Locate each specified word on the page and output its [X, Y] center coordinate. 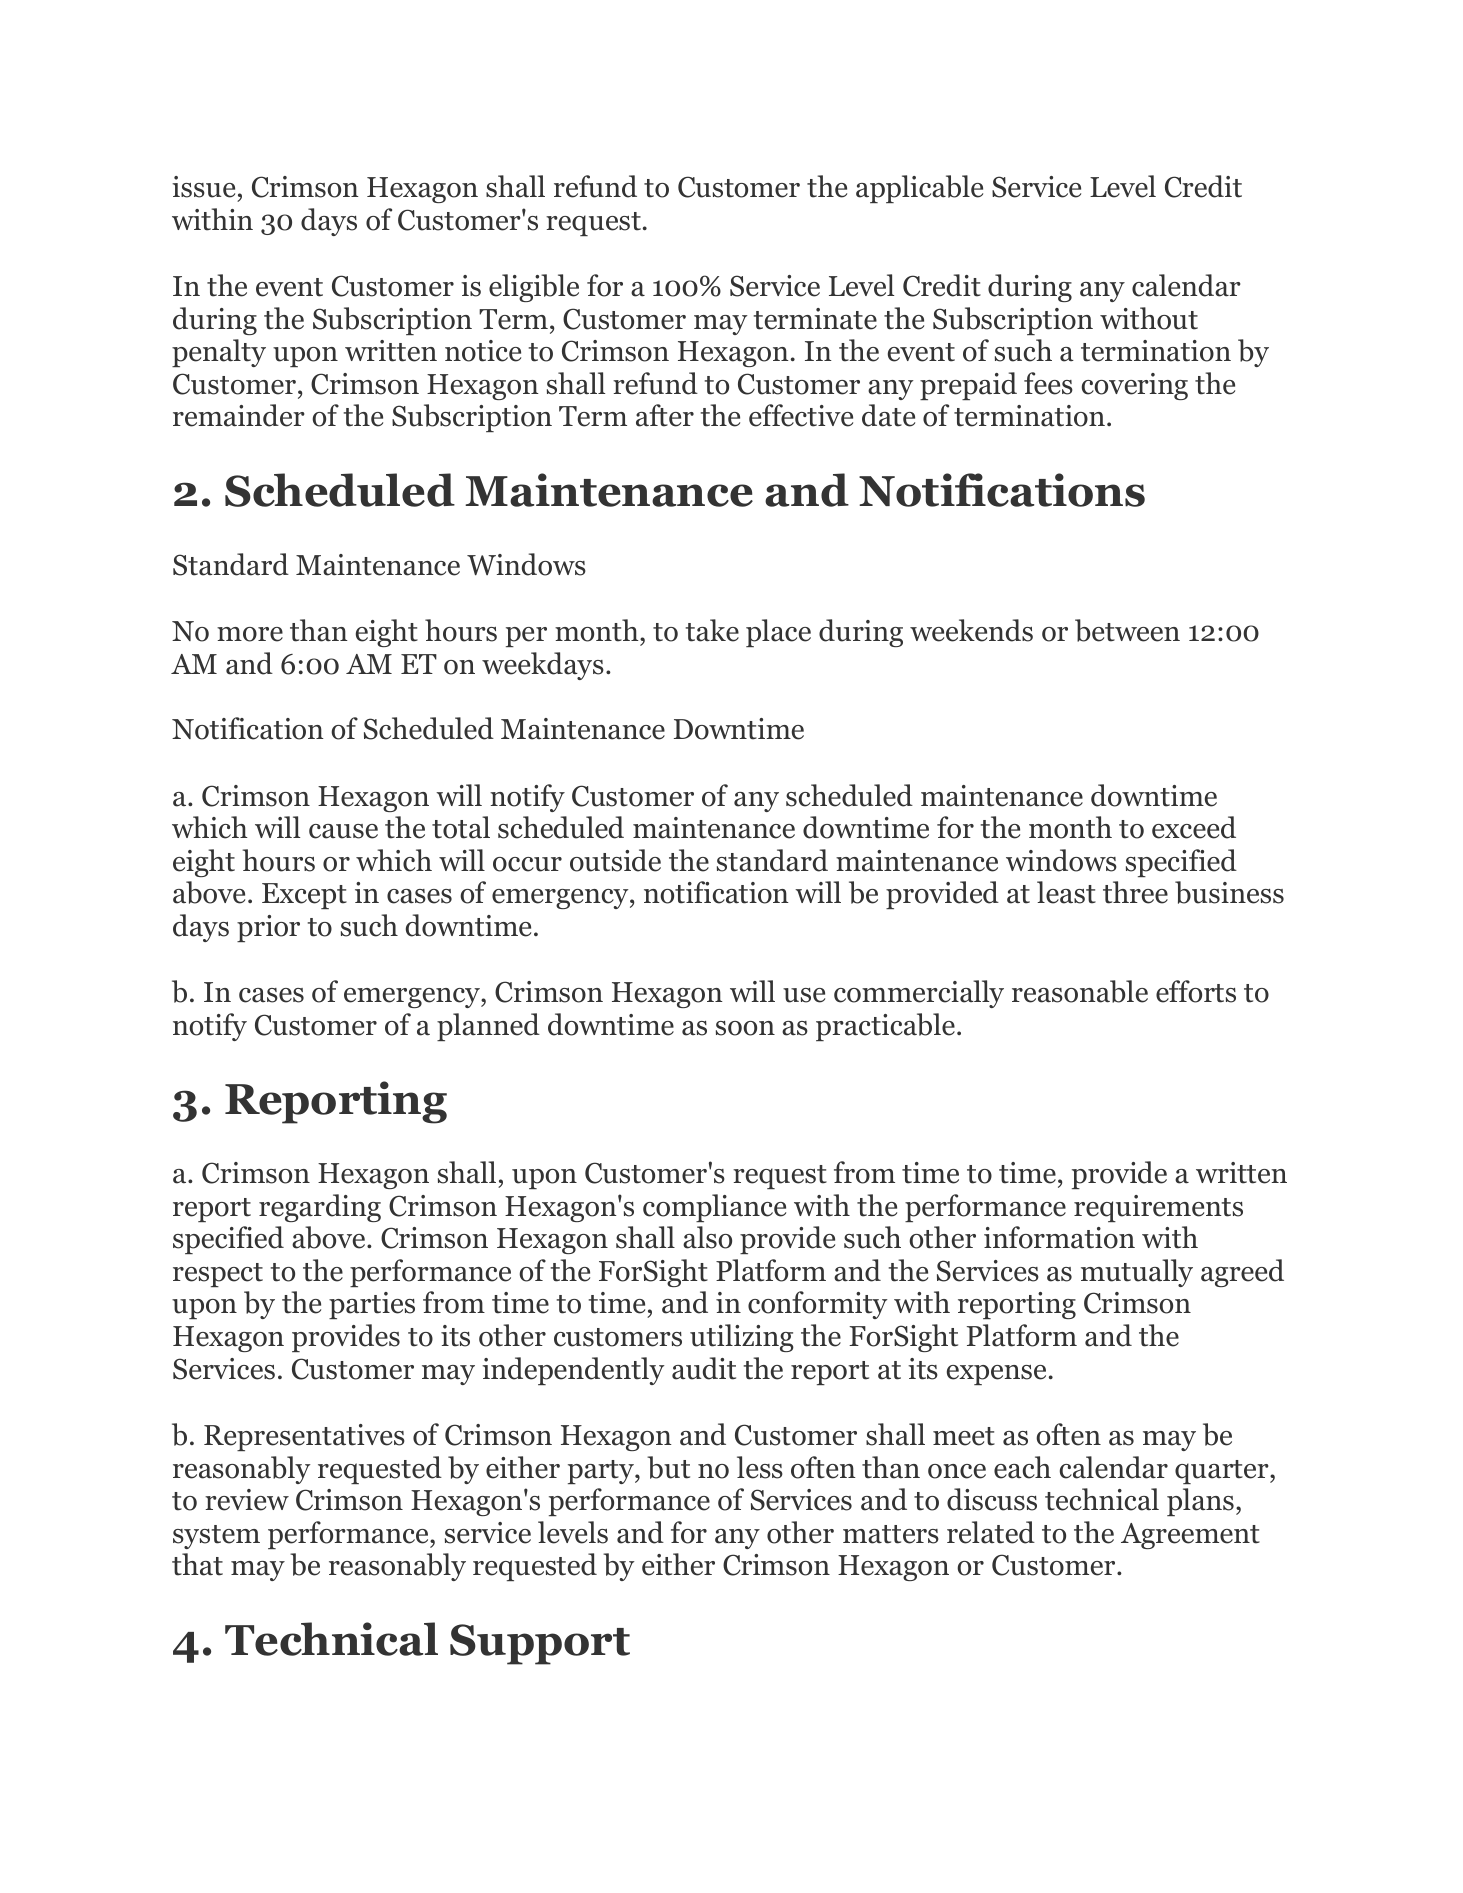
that [197, 1564]
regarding [320, 1208]
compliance [714, 1208]
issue [203, 187]
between [1127, 630]
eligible [534, 288]
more [250, 634]
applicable [919, 189]
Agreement [1190, 1536]
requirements [1158, 1208]
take [712, 630]
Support [540, 1644]
